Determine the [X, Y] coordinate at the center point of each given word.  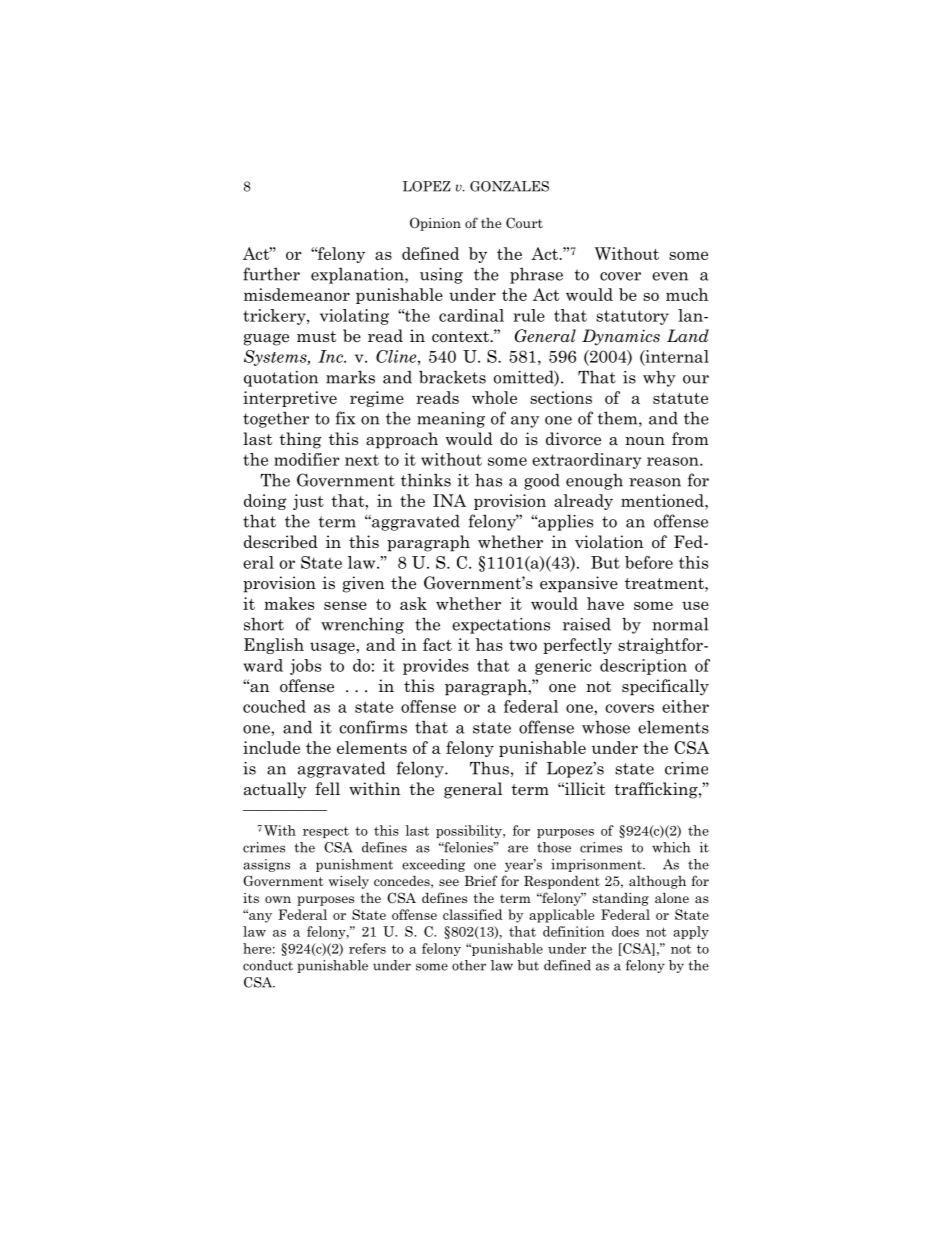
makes [289, 603]
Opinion [435, 224]
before [649, 562]
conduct [268, 965]
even [670, 276]
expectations [501, 626]
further [271, 274]
